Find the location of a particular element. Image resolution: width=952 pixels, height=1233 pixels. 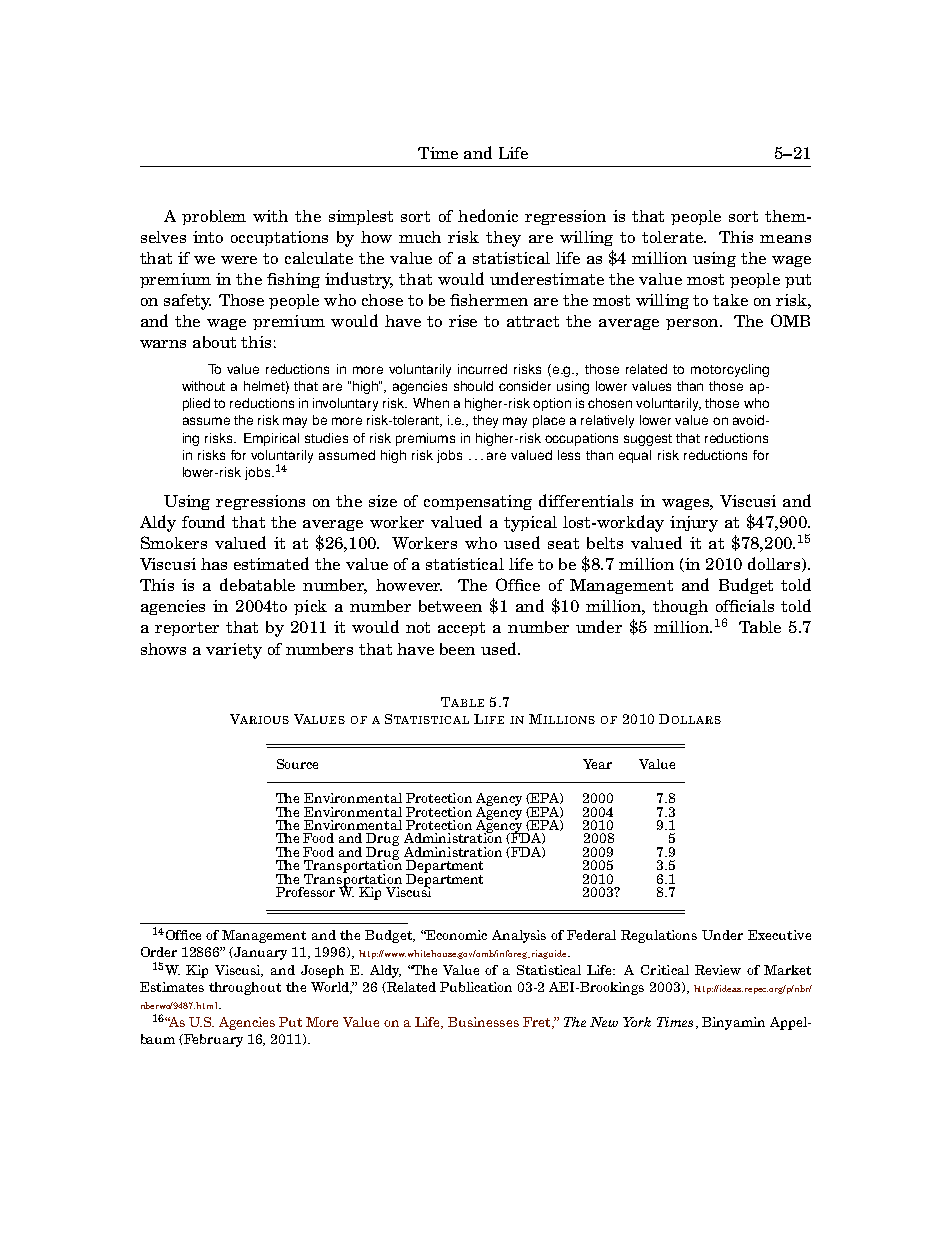

accept is located at coordinates (461, 629).
